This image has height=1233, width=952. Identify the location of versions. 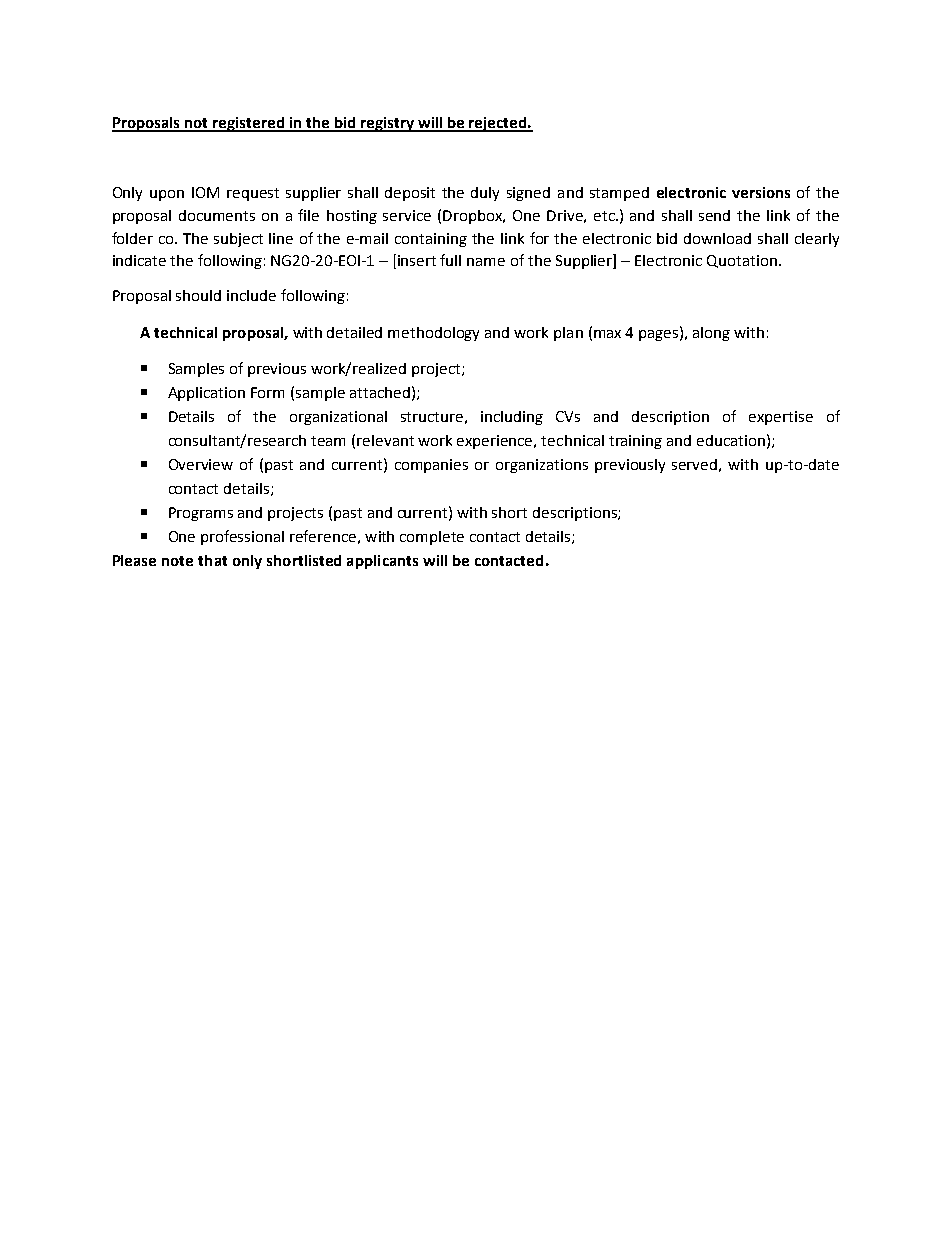
(761, 192).
